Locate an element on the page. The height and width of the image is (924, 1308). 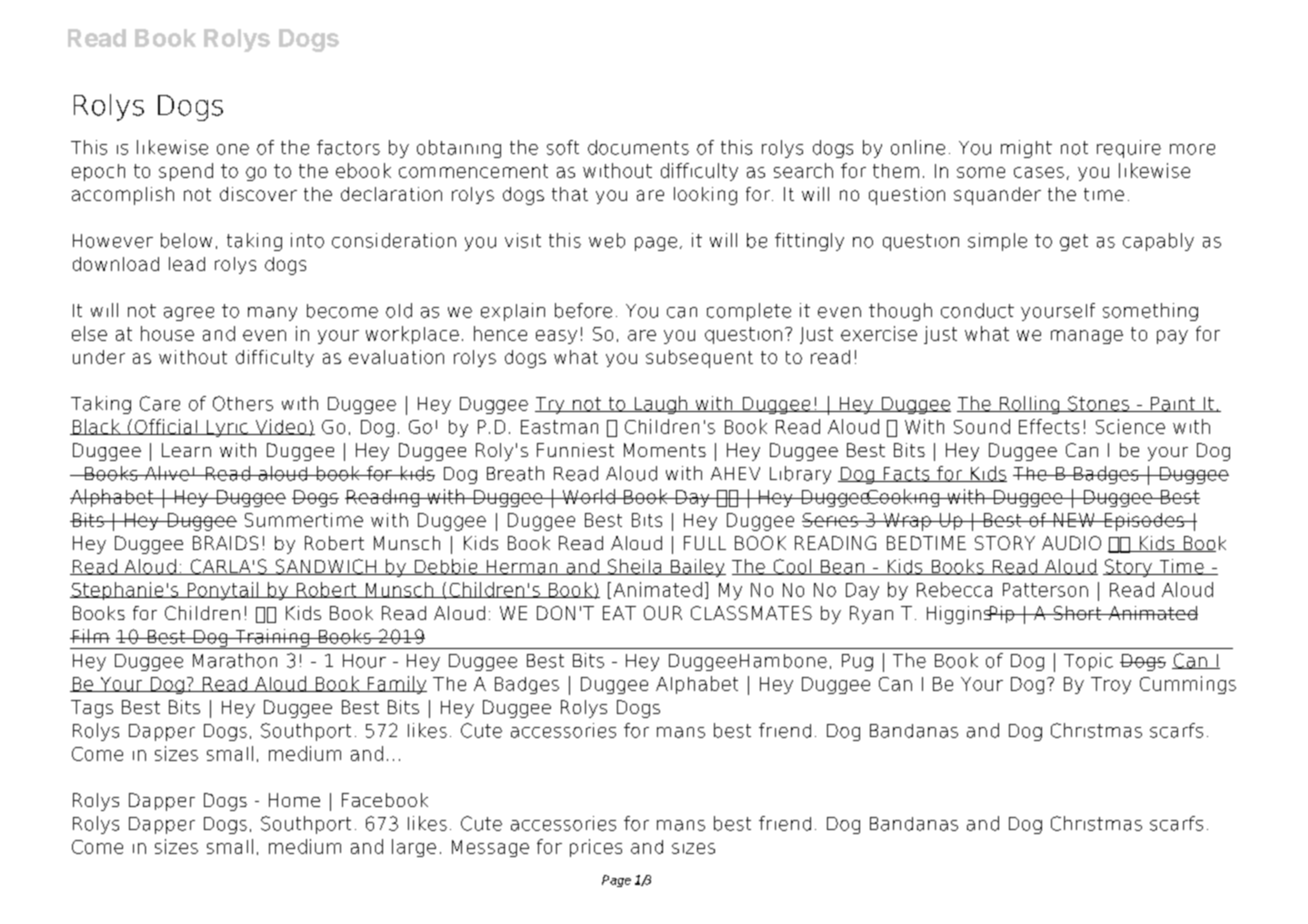
documents is located at coordinates (638, 147).
